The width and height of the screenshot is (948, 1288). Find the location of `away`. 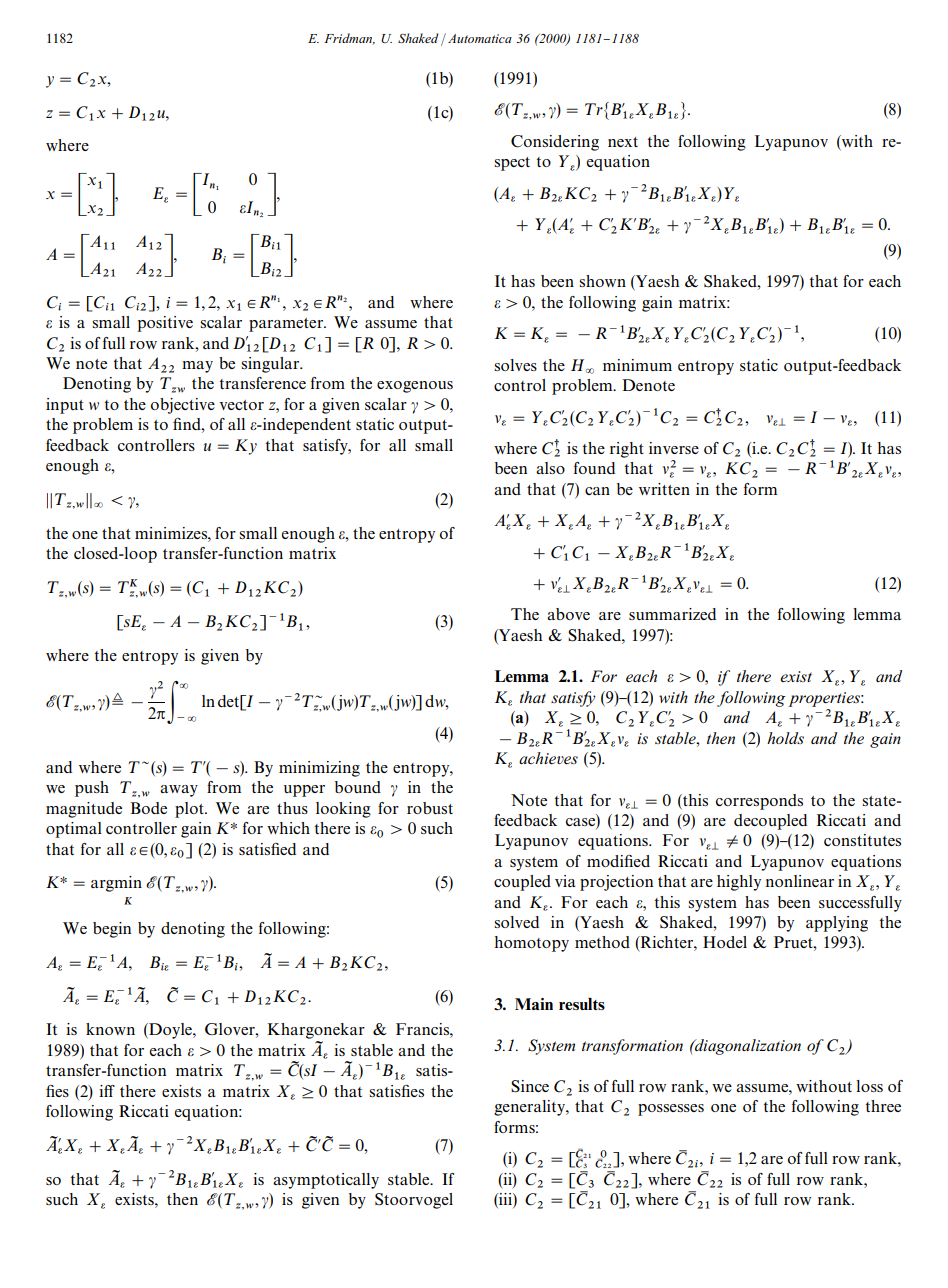

away is located at coordinates (179, 791).
